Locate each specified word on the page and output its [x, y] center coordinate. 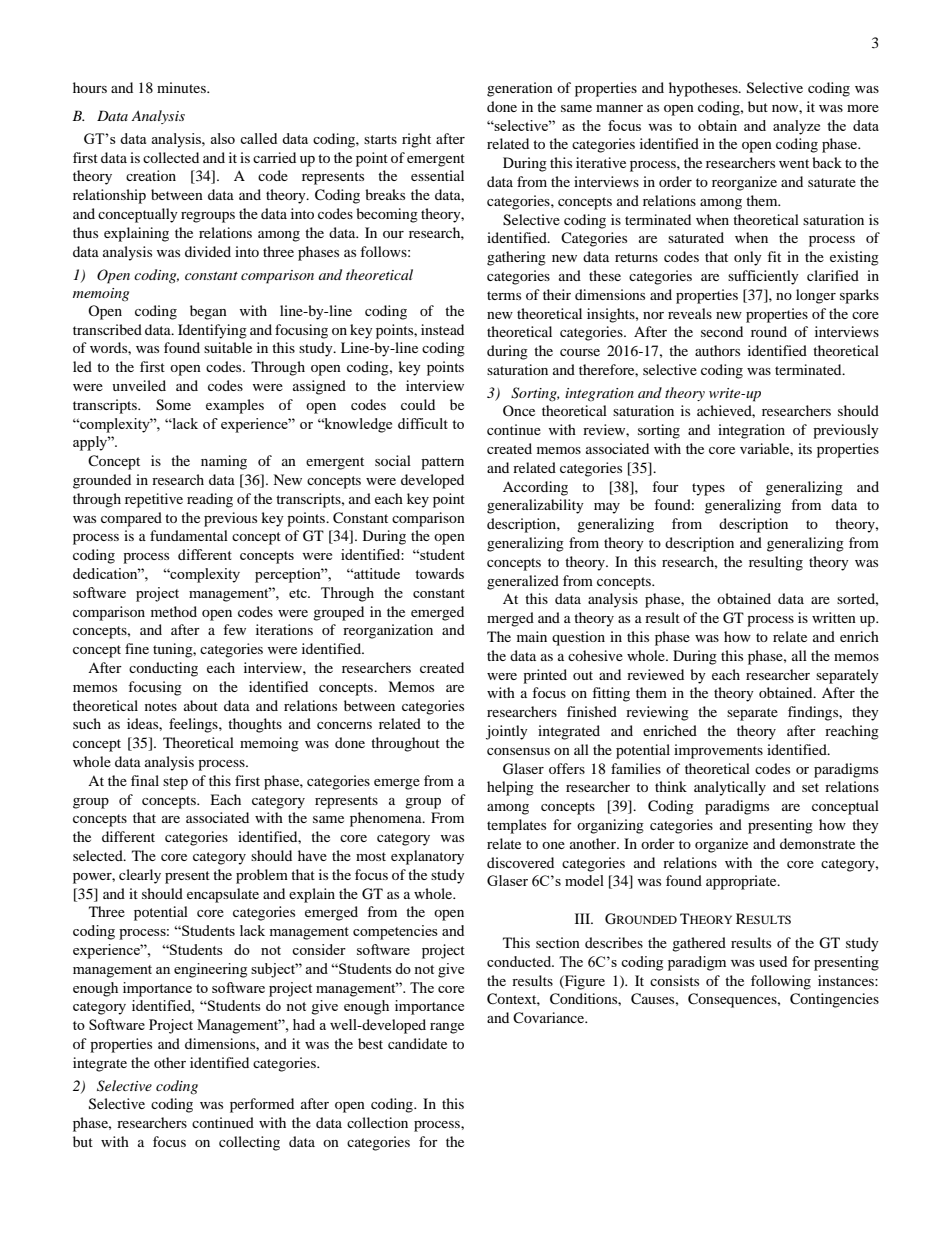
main [532, 636]
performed [262, 1105]
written [834, 617]
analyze [796, 127]
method [174, 611]
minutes [182, 87]
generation [520, 89]
